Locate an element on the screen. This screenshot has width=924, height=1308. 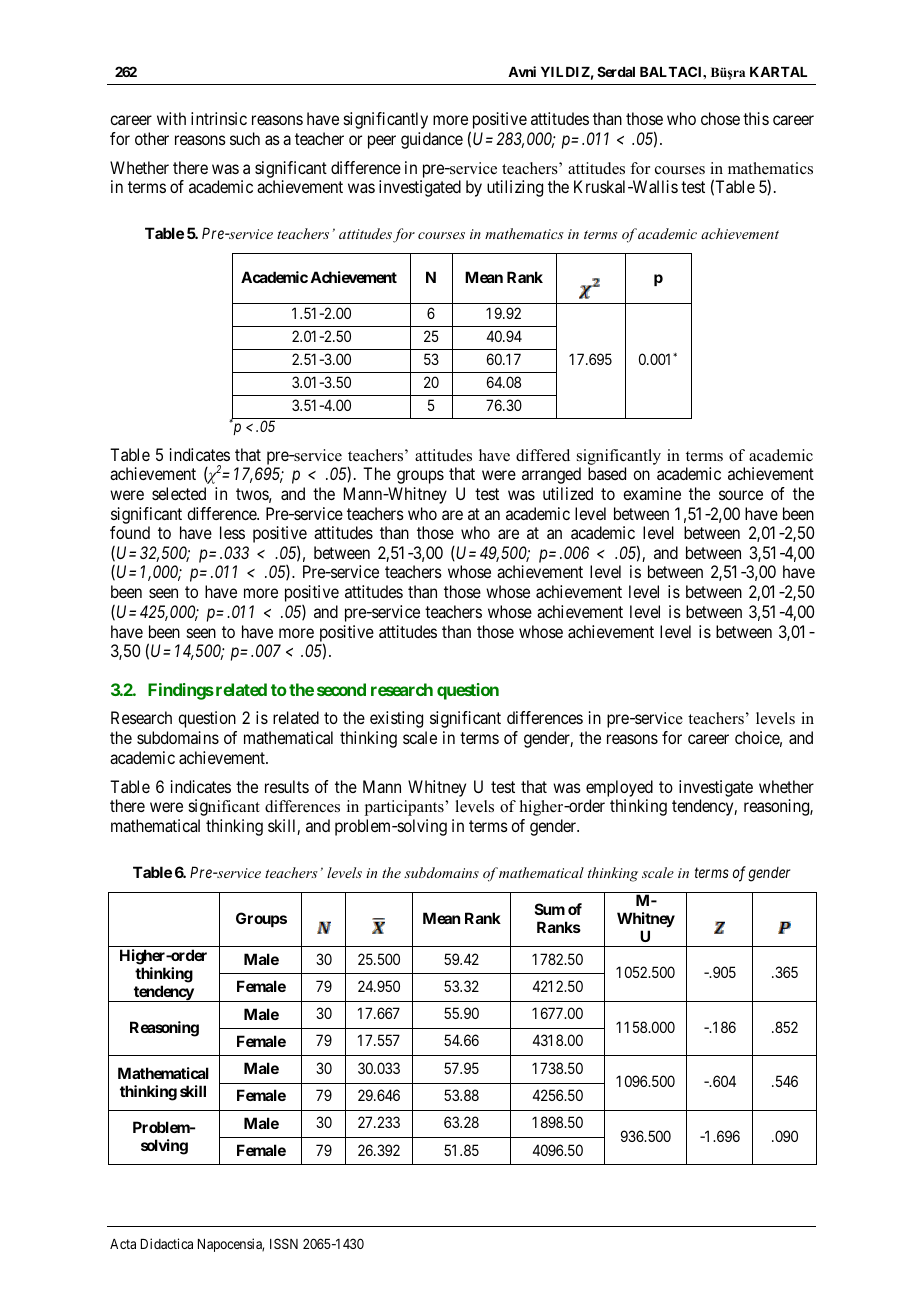
existing is located at coordinates (396, 719).
